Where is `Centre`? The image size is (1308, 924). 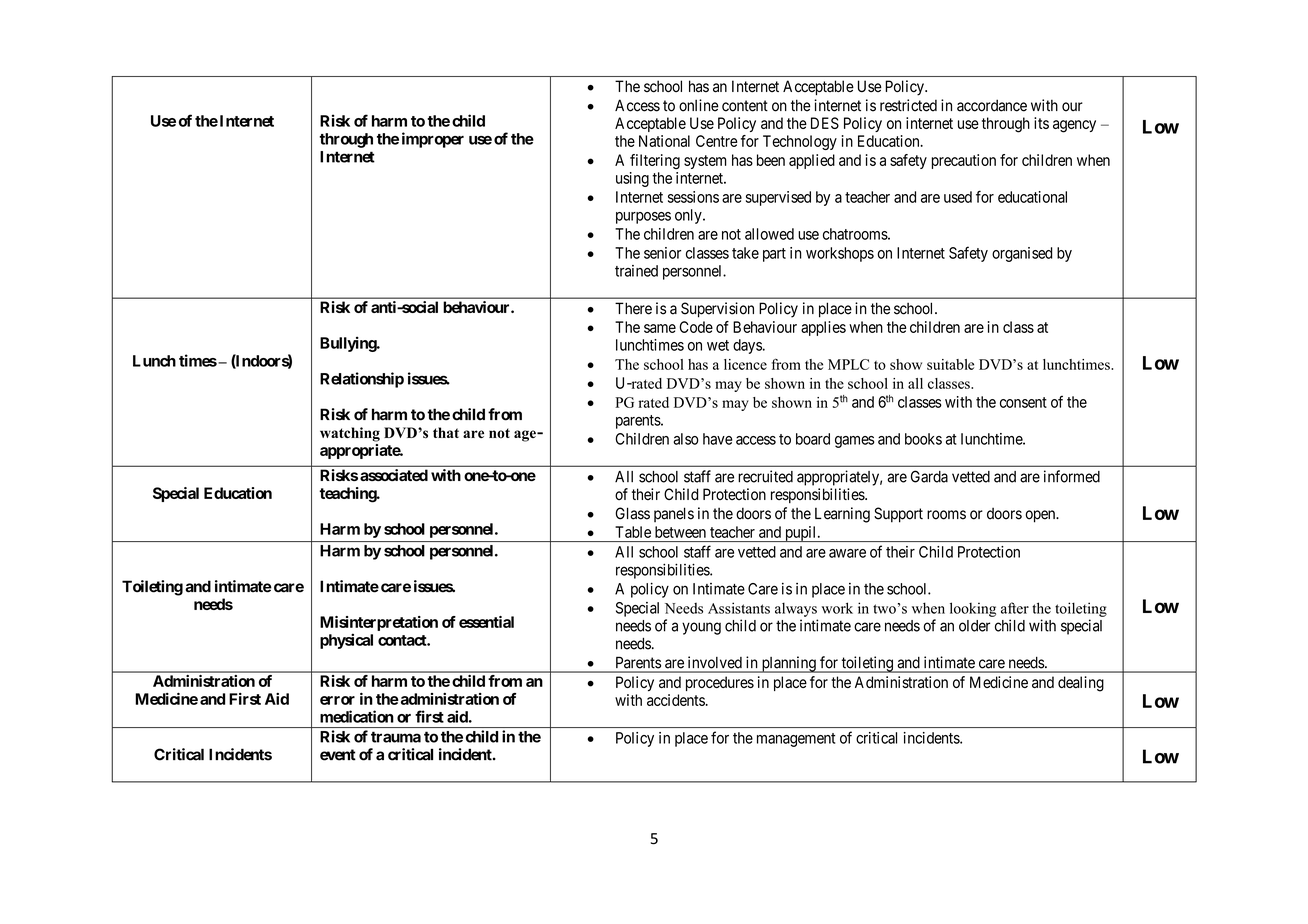
Centre is located at coordinates (716, 141).
